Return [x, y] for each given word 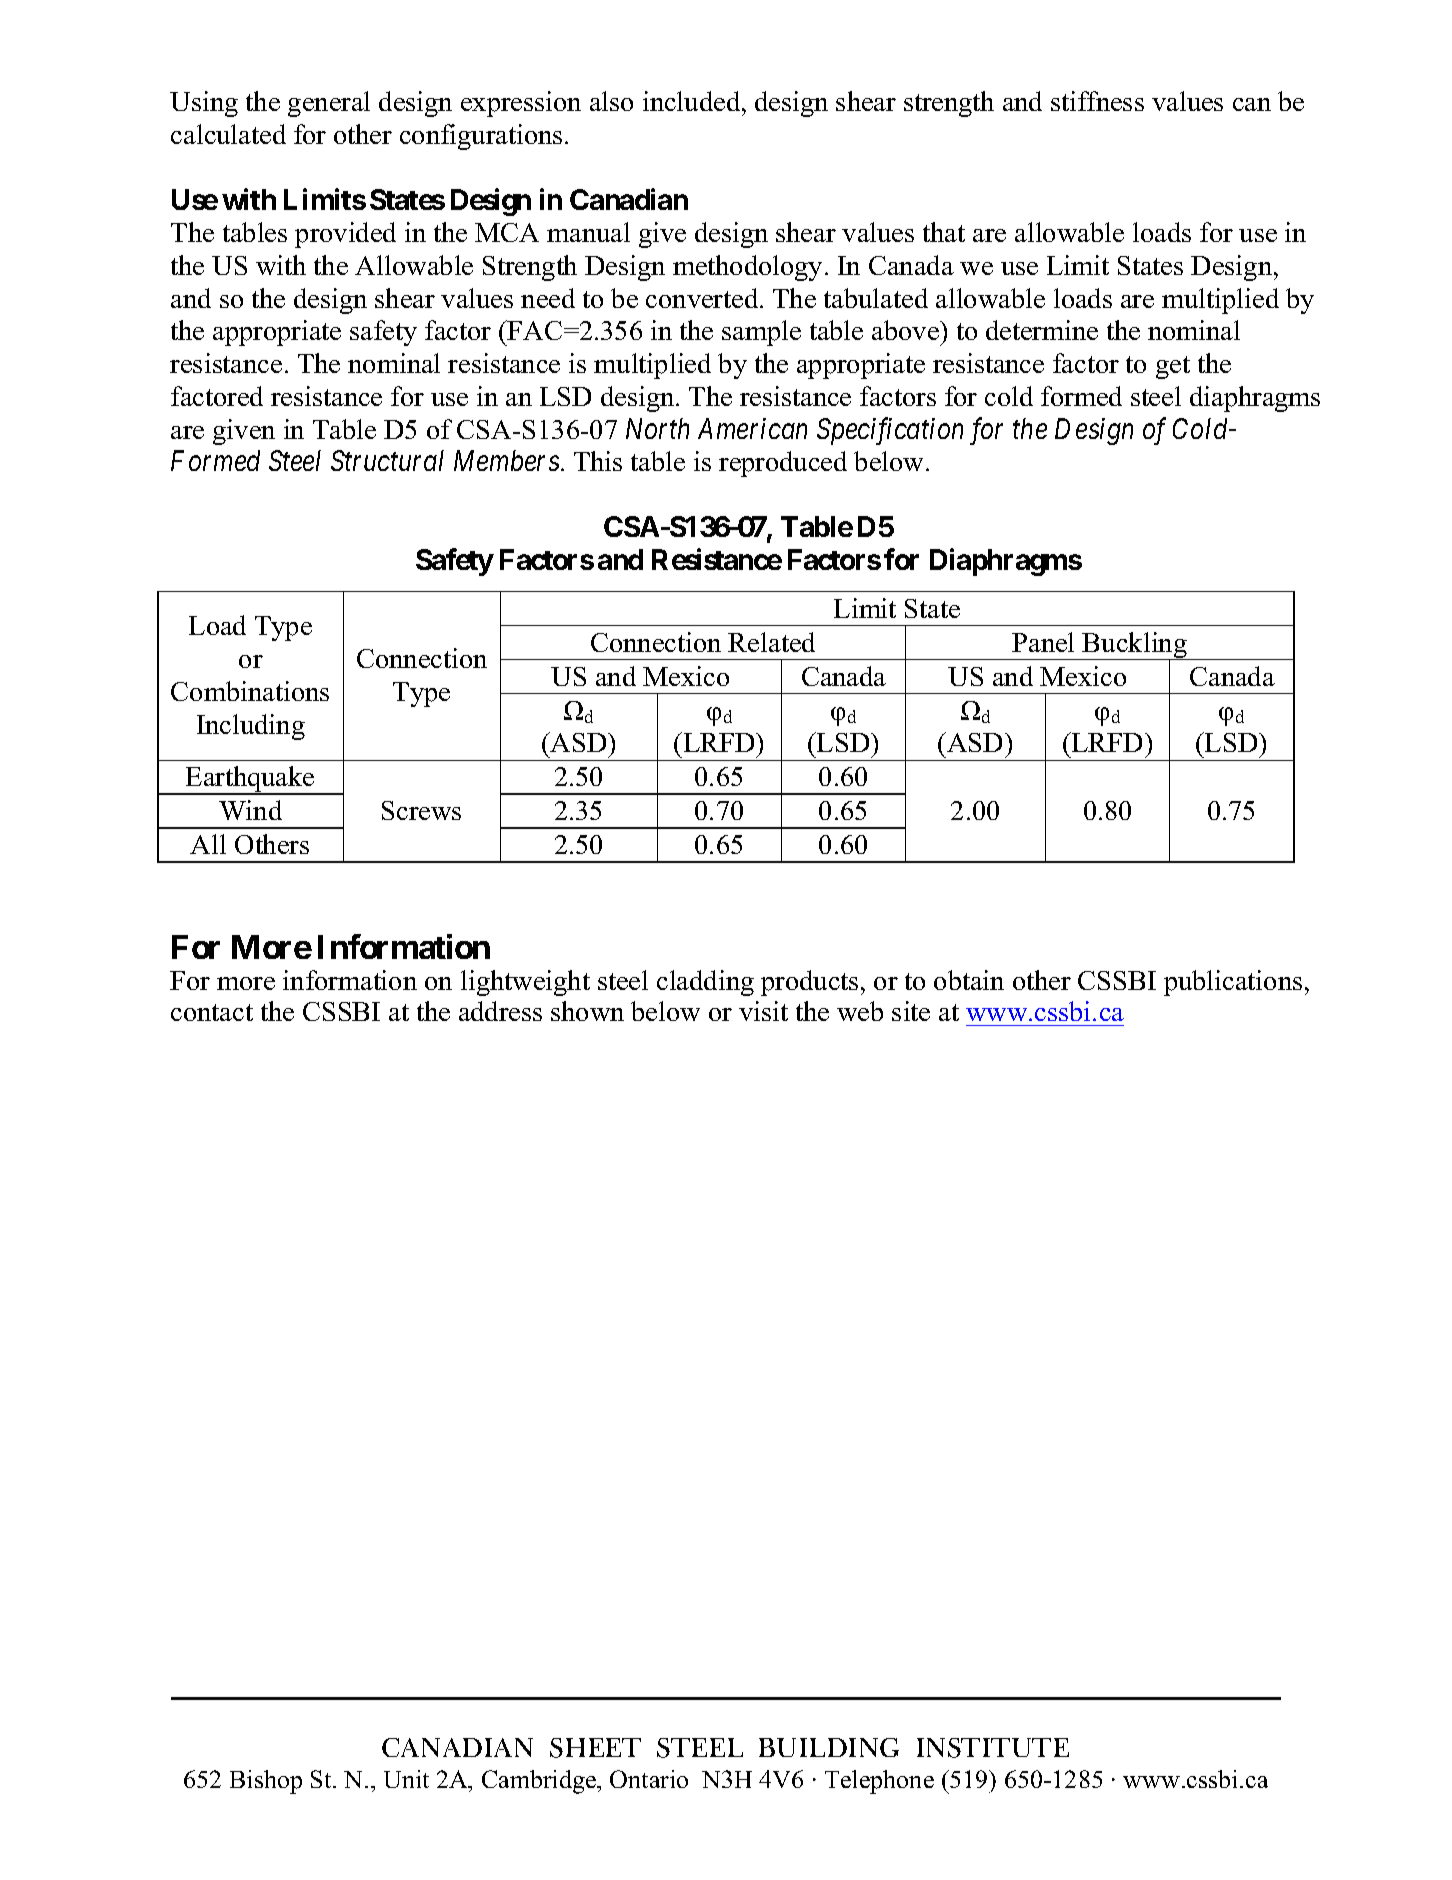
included [693, 101]
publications [1233, 983]
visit [763, 1011]
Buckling [1135, 646]
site [911, 1011]
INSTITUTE [993, 1748]
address [500, 1011]
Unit [406, 1779]
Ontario [649, 1779]
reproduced [783, 464]
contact [212, 1012]
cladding [705, 983]
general [329, 104]
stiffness [1097, 101]
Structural [387, 460]
